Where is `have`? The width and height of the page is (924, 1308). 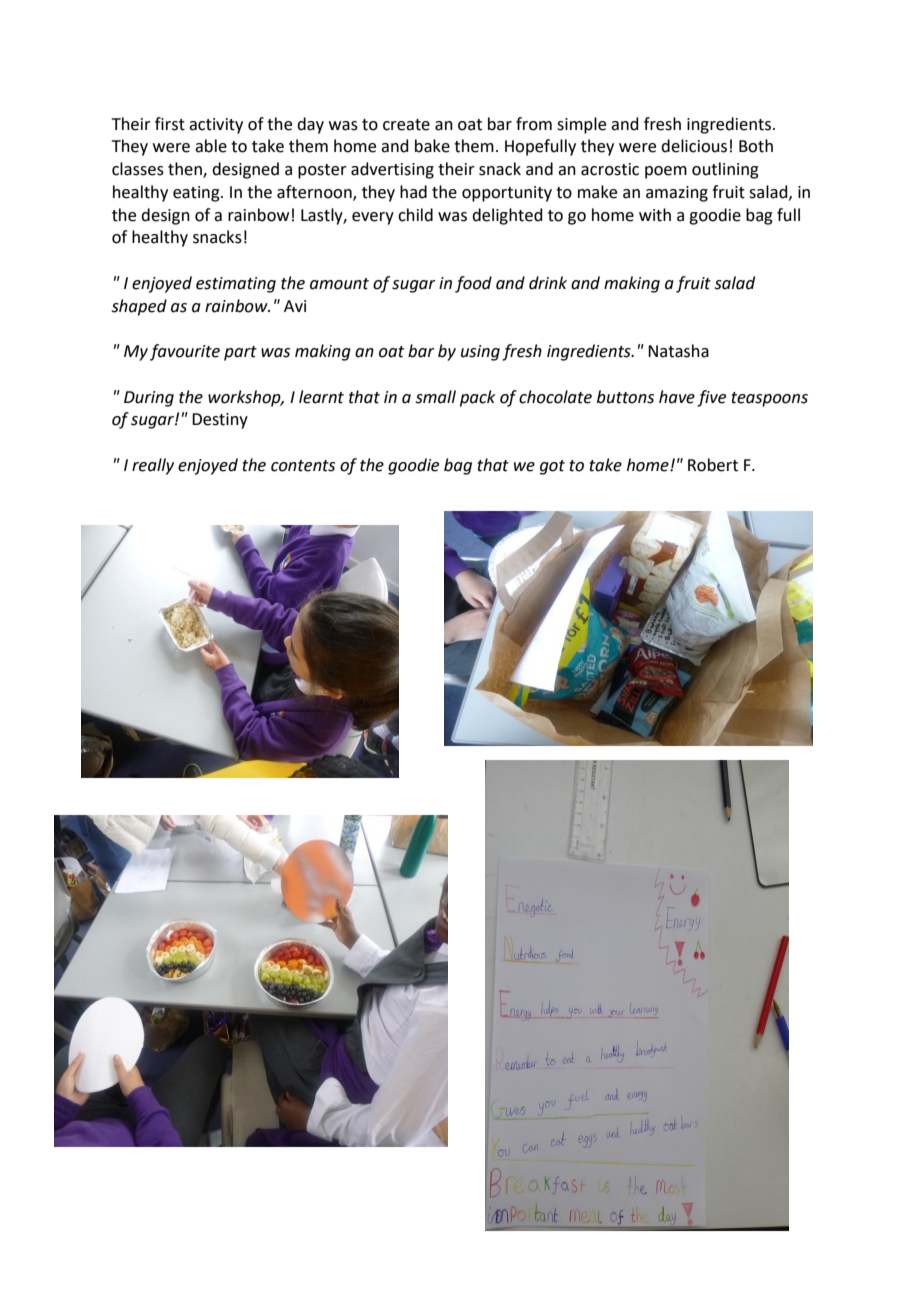 have is located at coordinates (677, 397).
